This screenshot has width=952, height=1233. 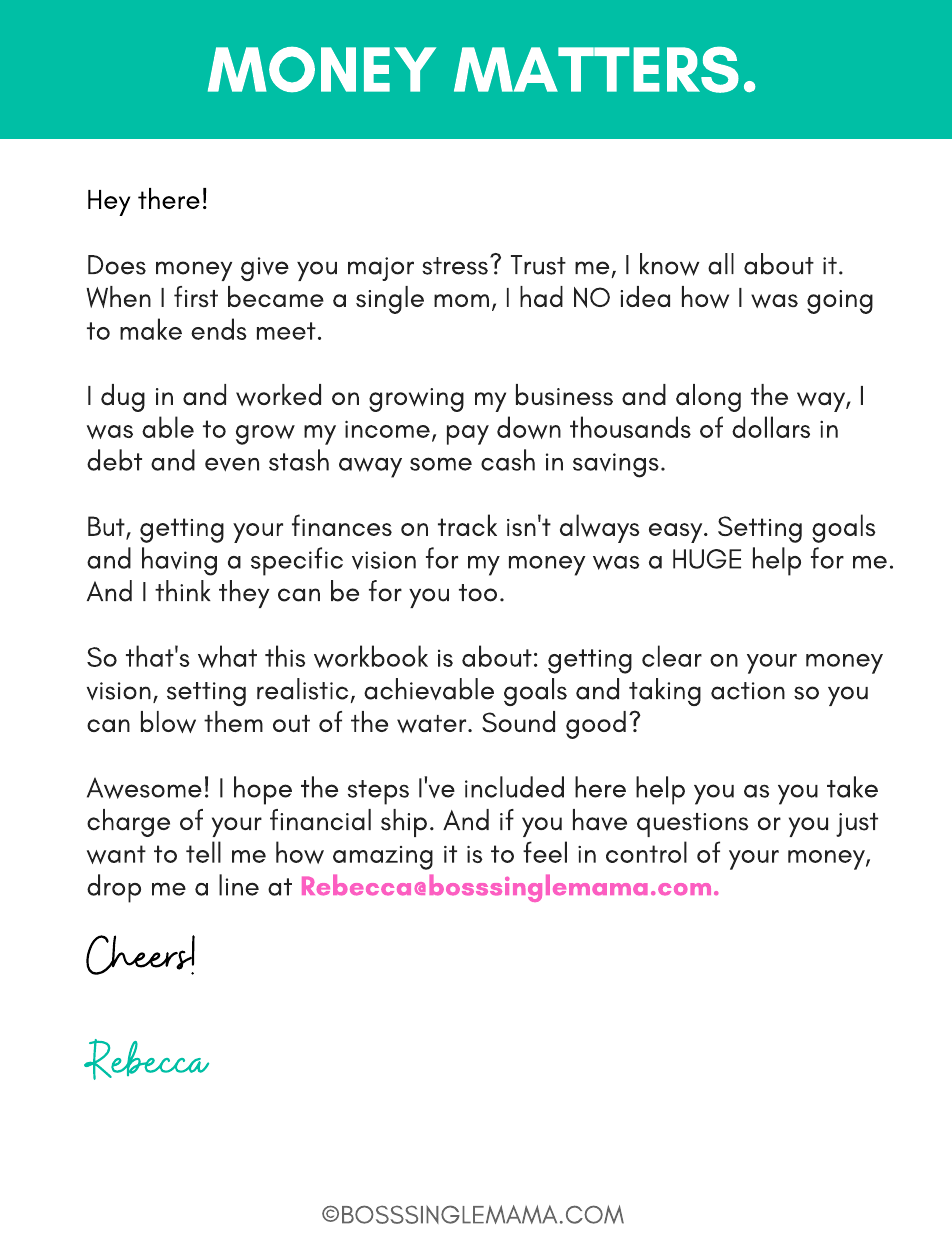 I want to click on Sound, so click(x=518, y=722).
